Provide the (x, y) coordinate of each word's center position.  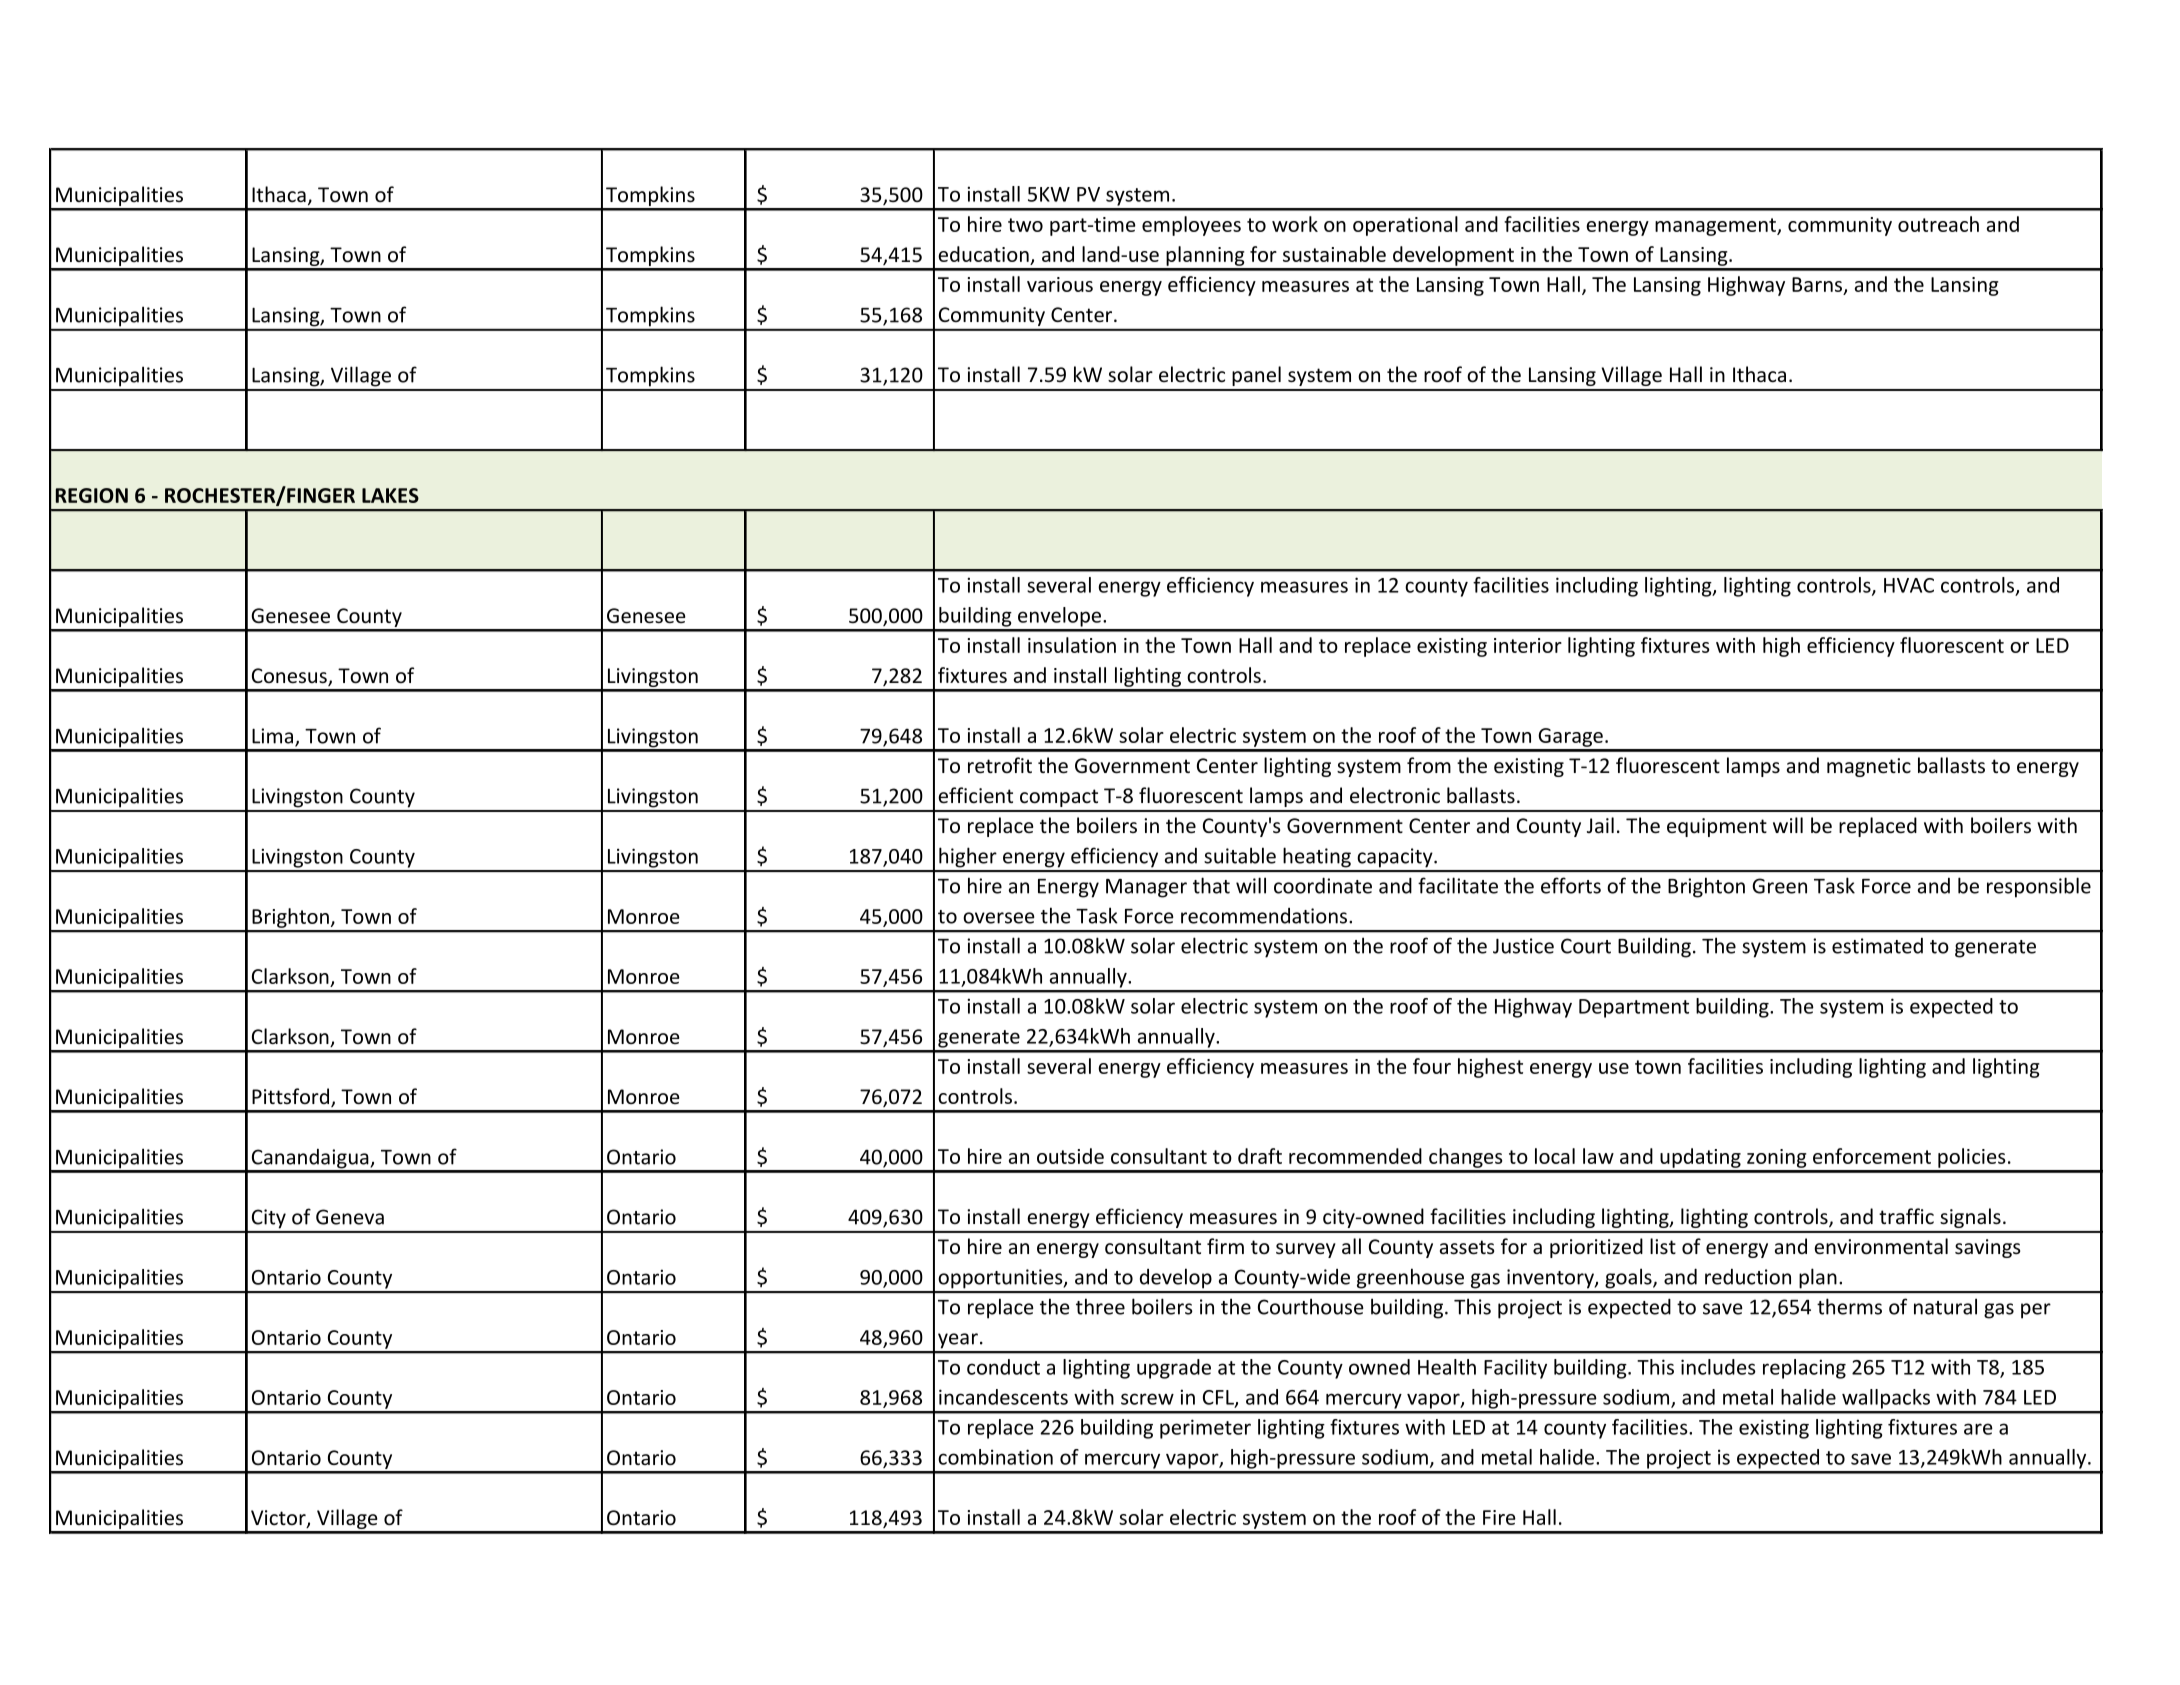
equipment (1717, 827)
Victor (279, 1519)
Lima (272, 736)
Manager (1146, 888)
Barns (1817, 284)
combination (995, 1457)
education (983, 254)
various (1060, 284)
